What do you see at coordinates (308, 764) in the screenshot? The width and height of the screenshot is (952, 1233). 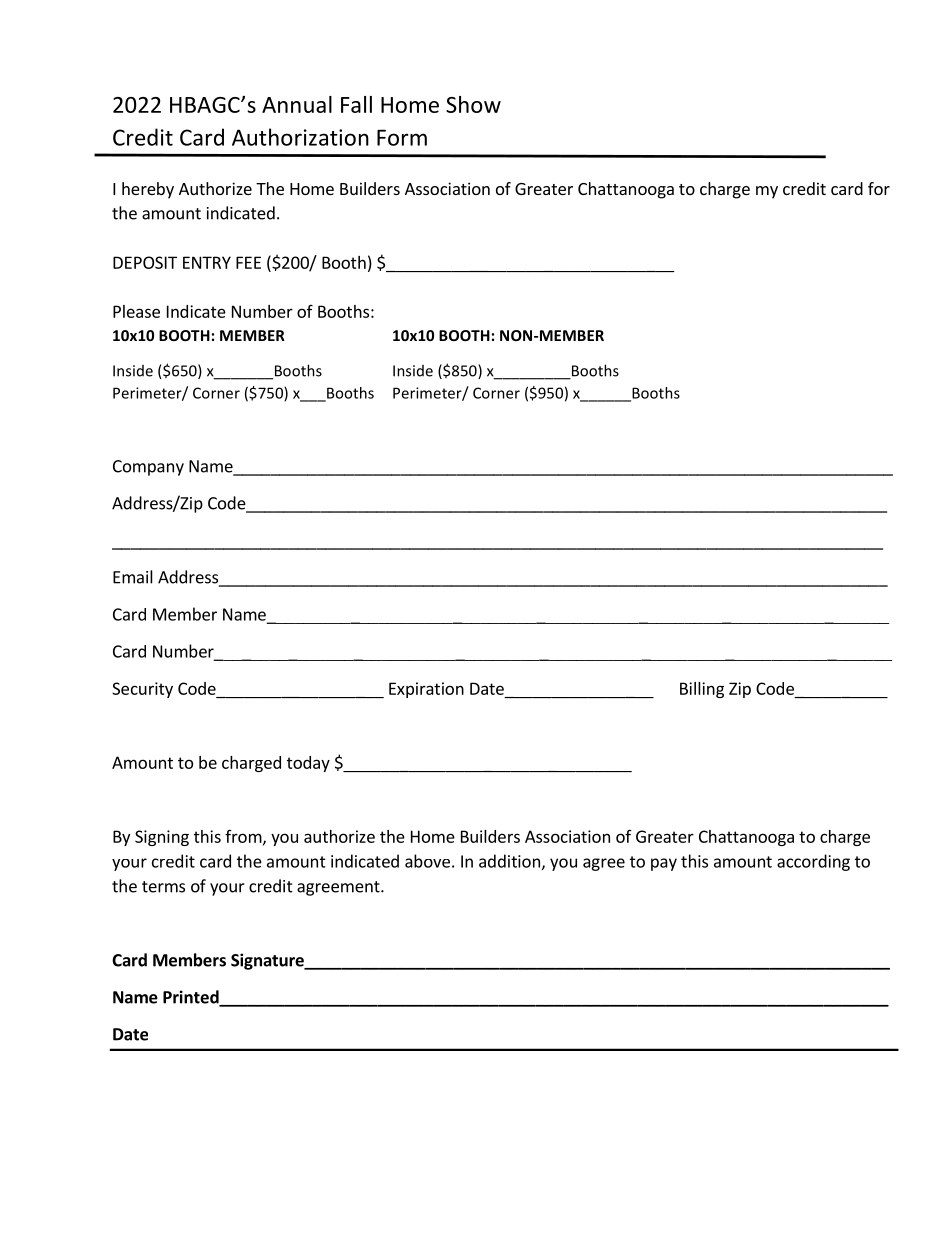 I see `today` at bounding box center [308, 764].
